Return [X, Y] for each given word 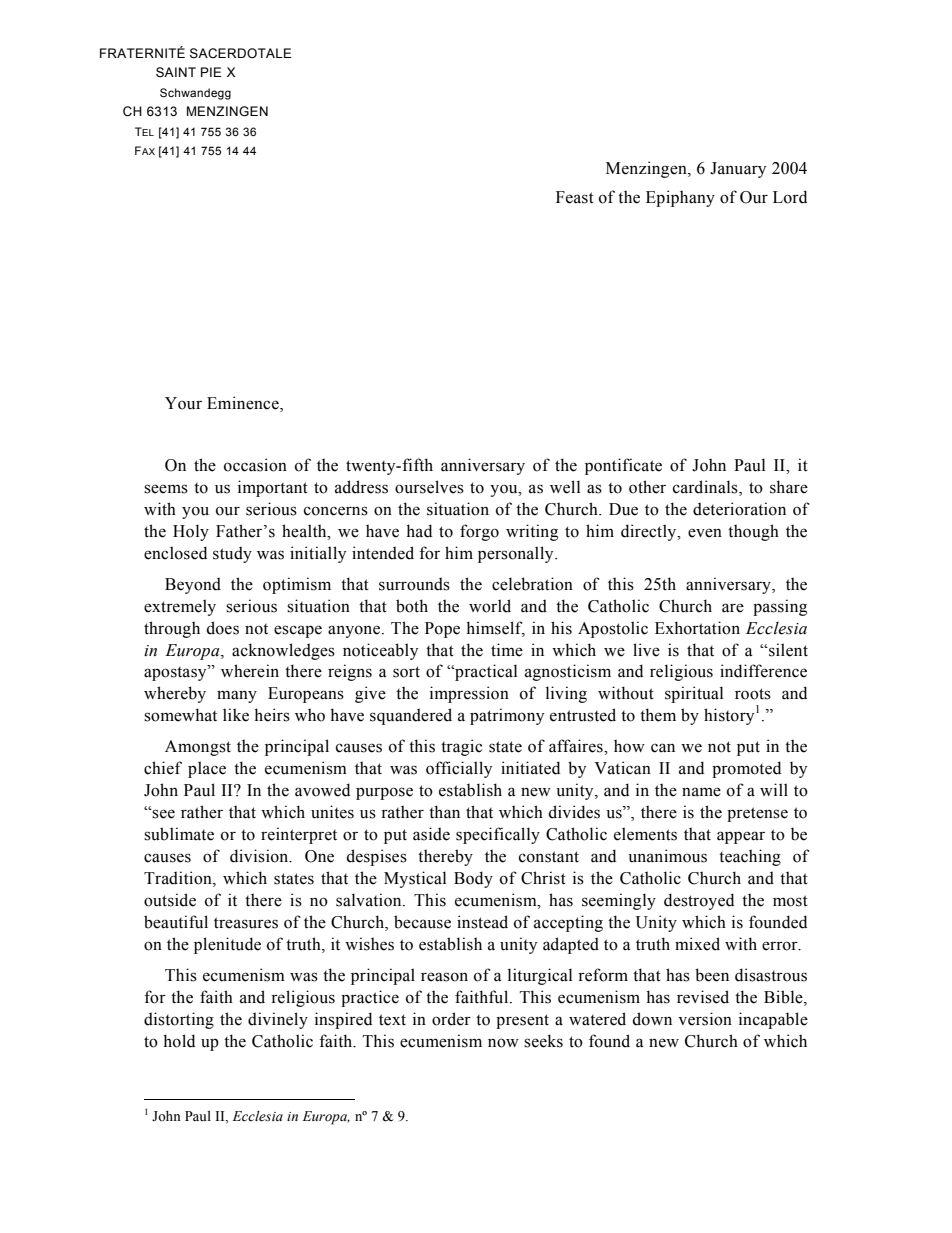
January [738, 170]
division [260, 856]
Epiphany [680, 198]
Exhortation [697, 628]
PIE [211, 72]
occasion [255, 465]
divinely [278, 1020]
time [507, 650]
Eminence [244, 404]
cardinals [706, 488]
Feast [575, 197]
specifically [498, 835]
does [222, 628]
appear [741, 837]
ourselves [429, 487]
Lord [790, 197]
